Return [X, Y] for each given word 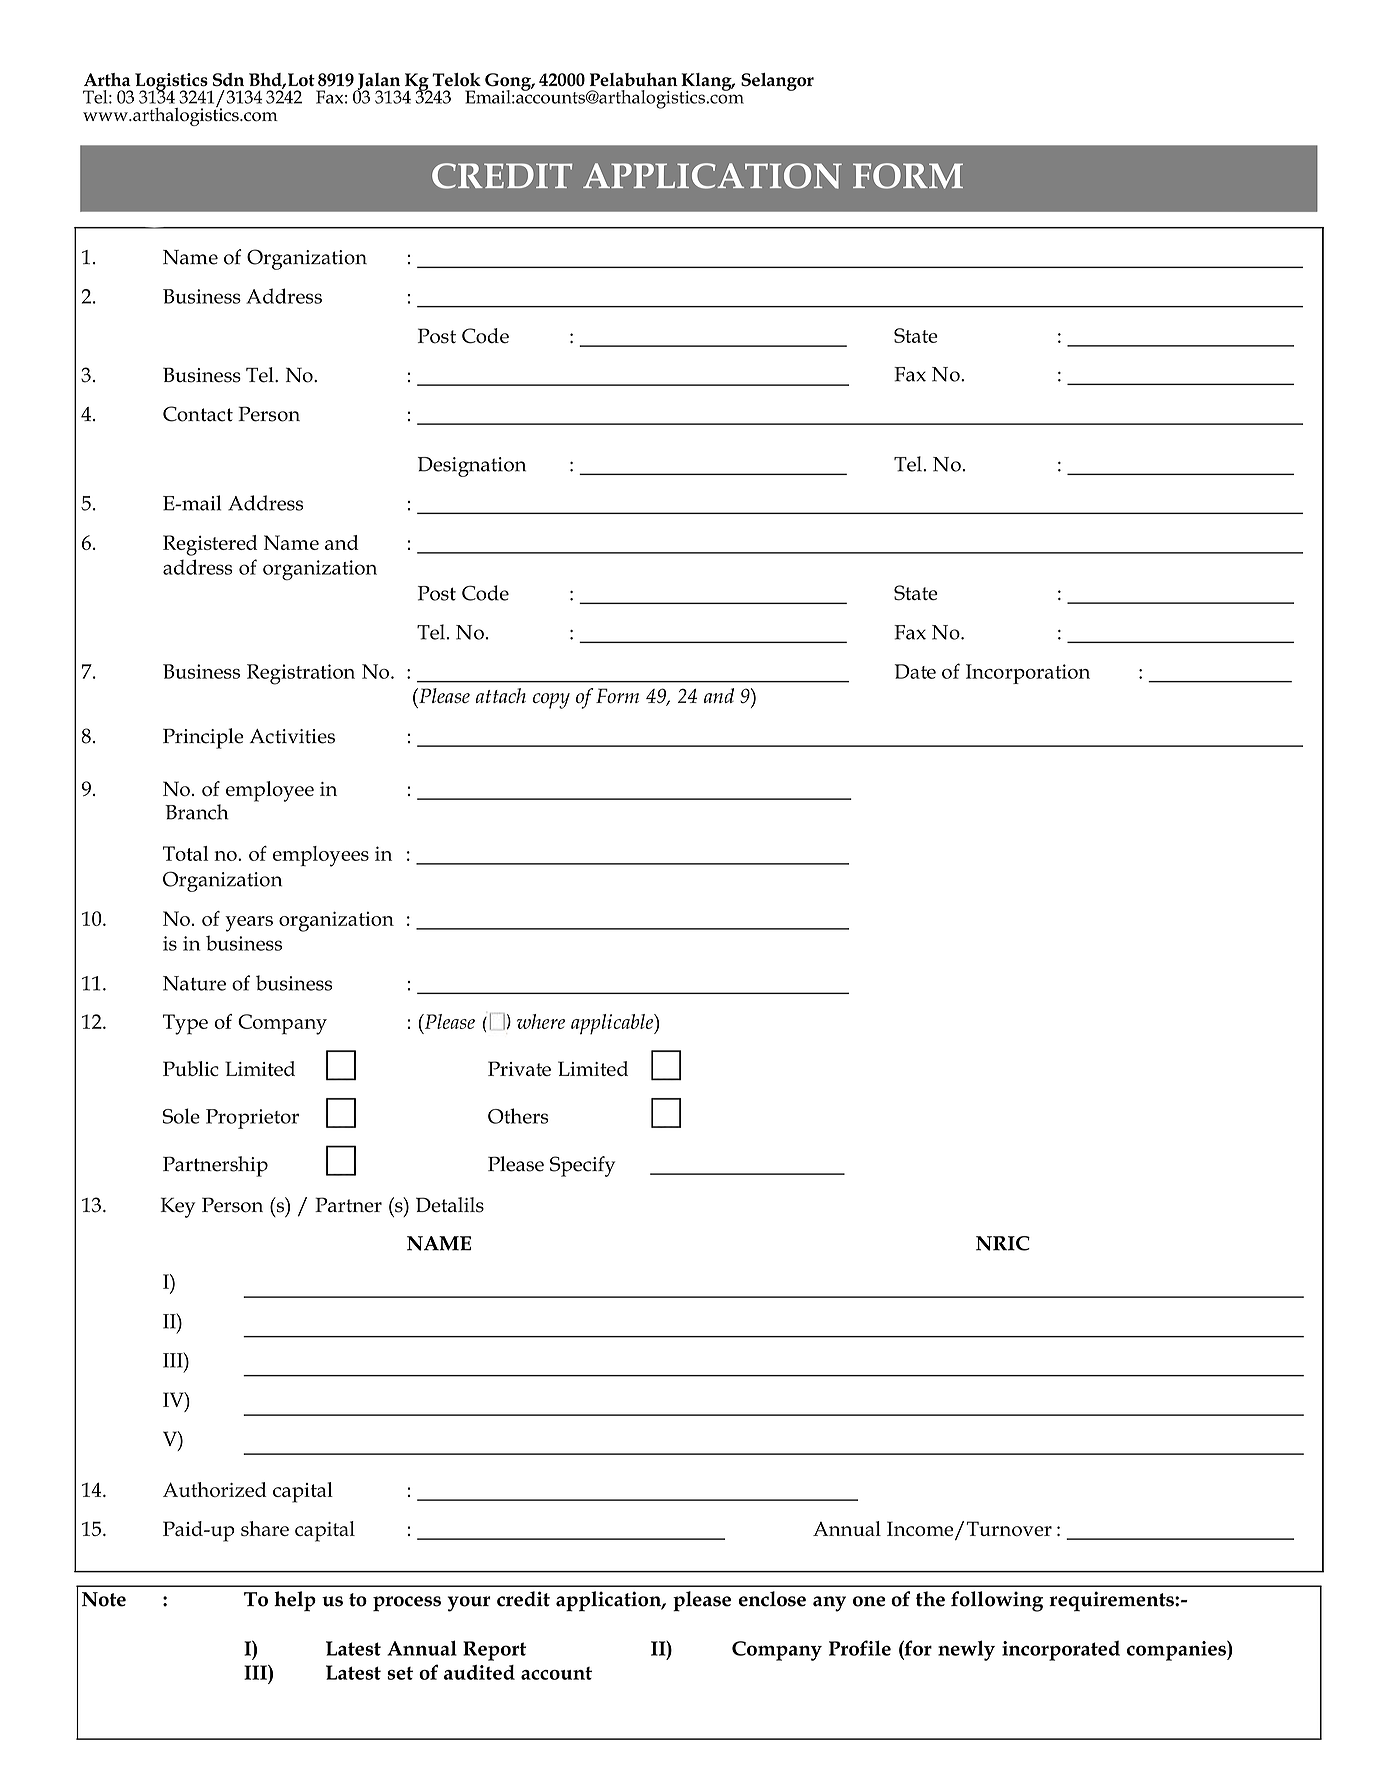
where [541, 1021]
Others [518, 1116]
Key [178, 1207]
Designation [472, 467]
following [997, 1601]
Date [915, 671]
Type [185, 1024]
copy [551, 701]
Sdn [228, 80]
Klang [707, 83]
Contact [198, 414]
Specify [582, 1166]
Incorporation [1028, 674]
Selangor [777, 82]
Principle [203, 738]
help [295, 1601]
